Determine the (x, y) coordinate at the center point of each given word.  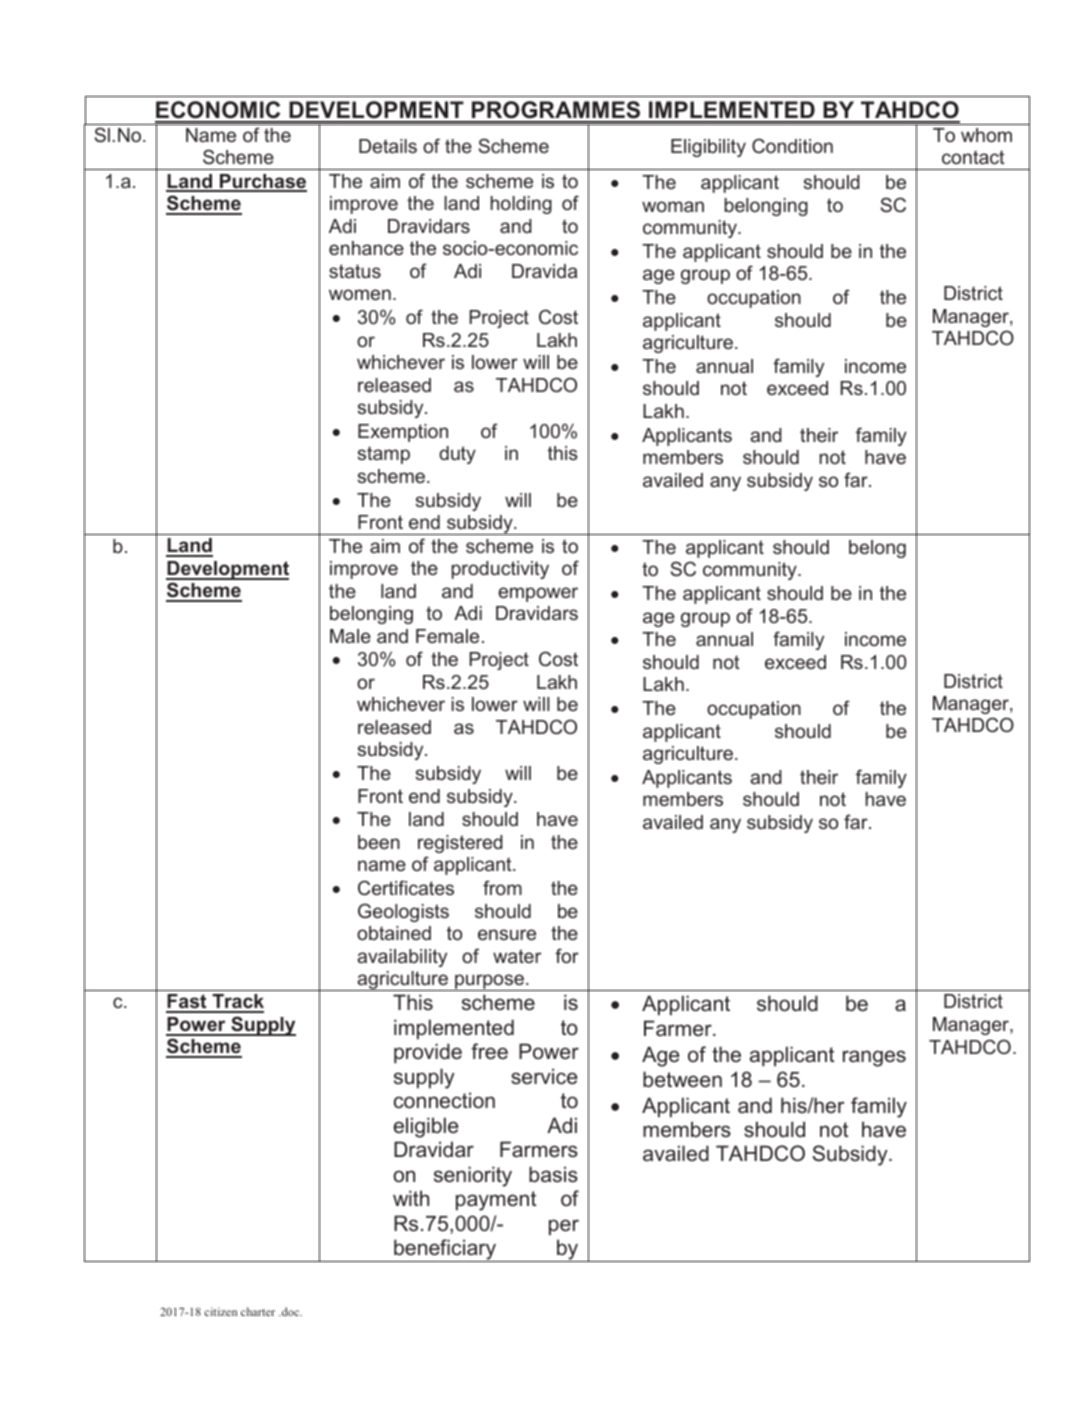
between (682, 1079)
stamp (383, 455)
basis (553, 1174)
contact (973, 157)
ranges (874, 1058)
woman (673, 206)
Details (388, 146)
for (567, 955)
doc (291, 1311)
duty (457, 455)
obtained (394, 933)
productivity (500, 570)
